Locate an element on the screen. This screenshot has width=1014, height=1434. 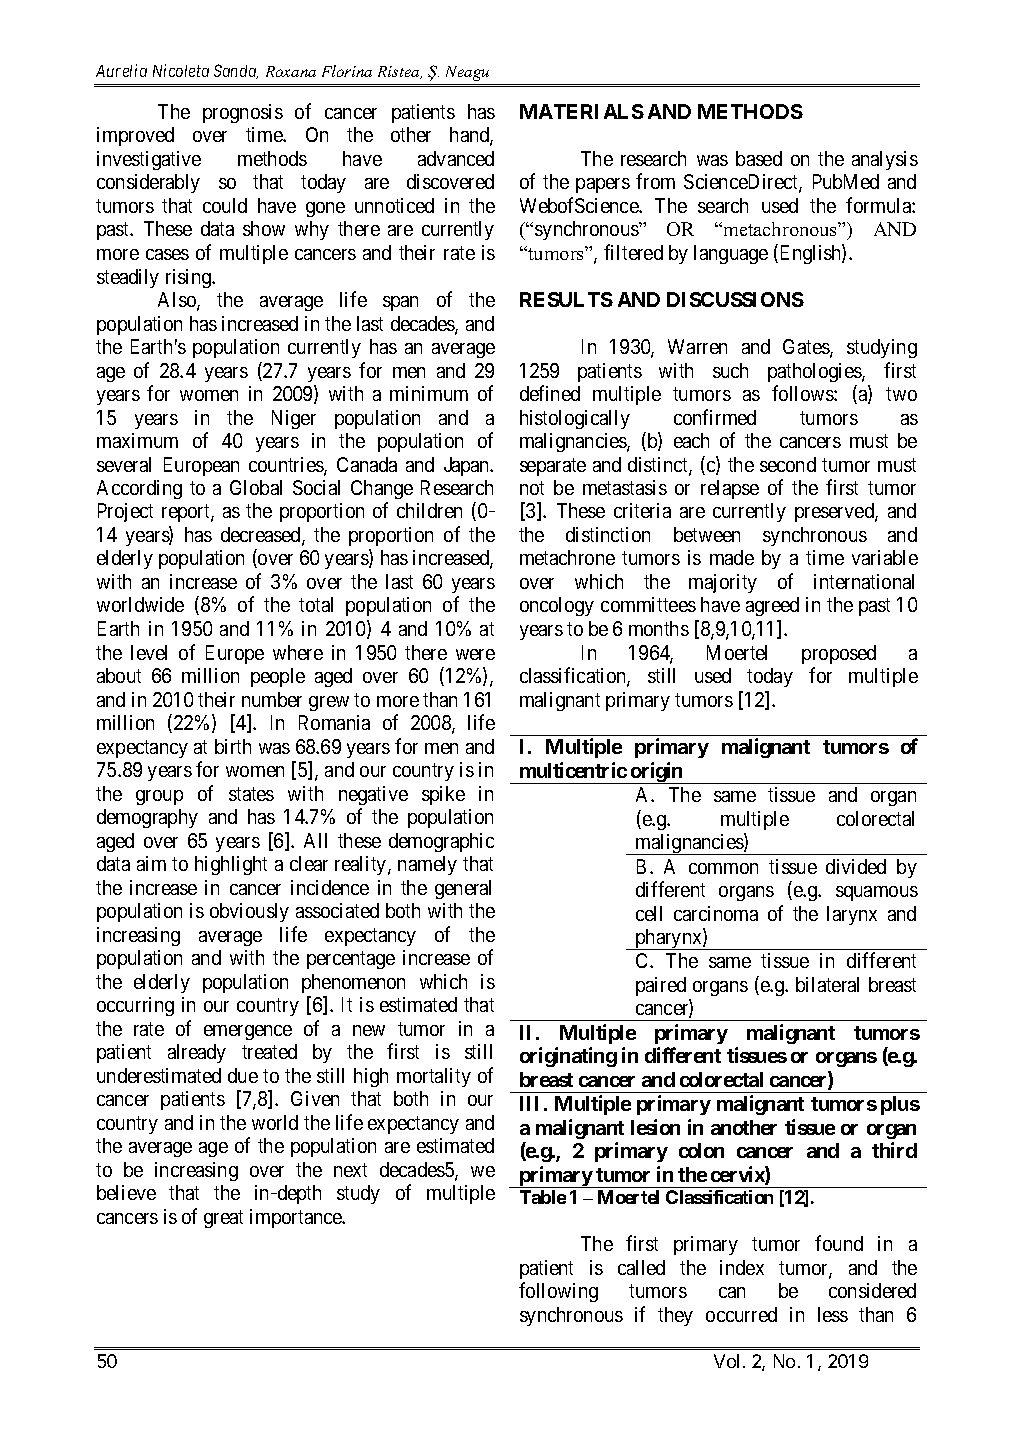
obviously is located at coordinates (249, 912).
